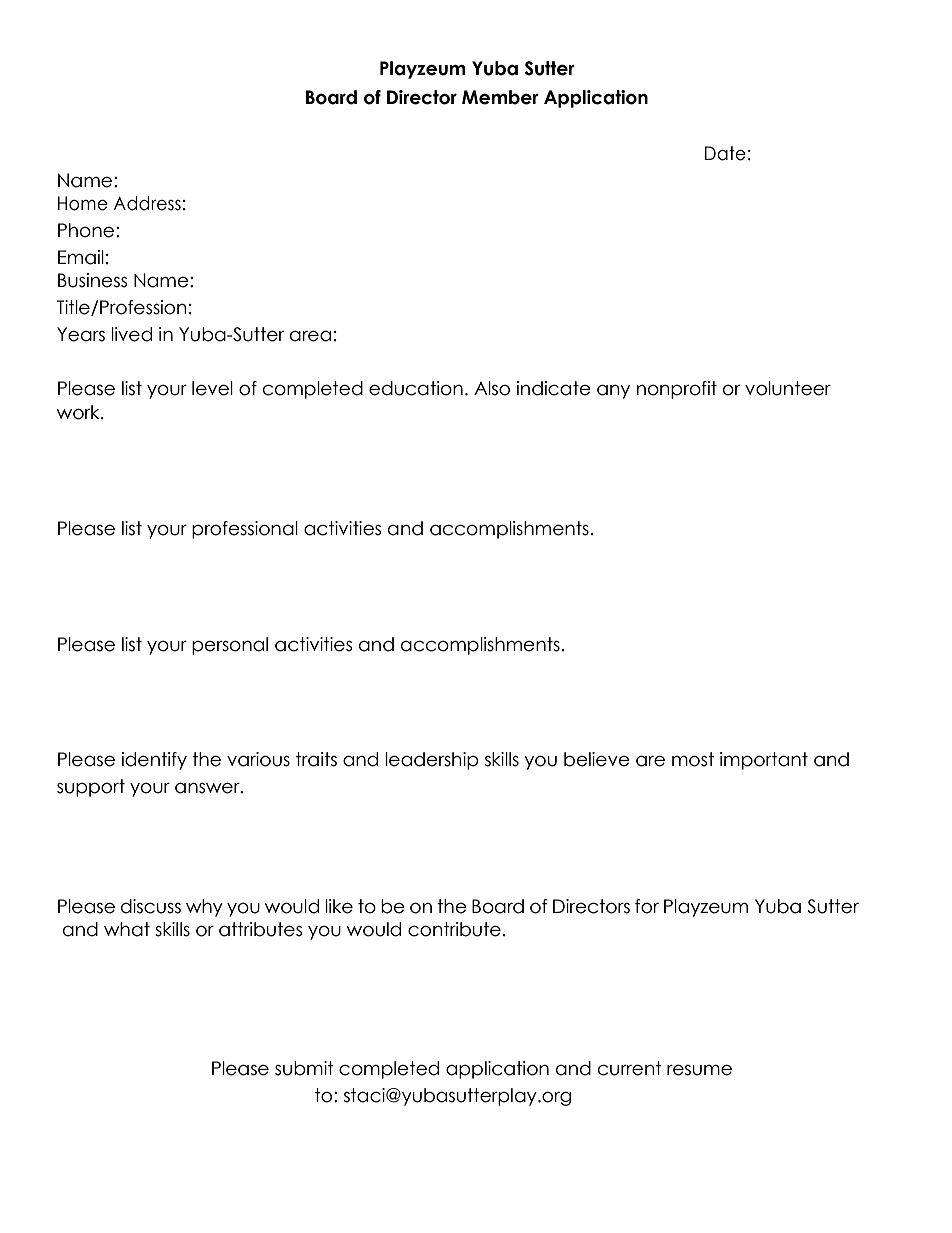  What do you see at coordinates (693, 759) in the page?
I see `most` at bounding box center [693, 759].
